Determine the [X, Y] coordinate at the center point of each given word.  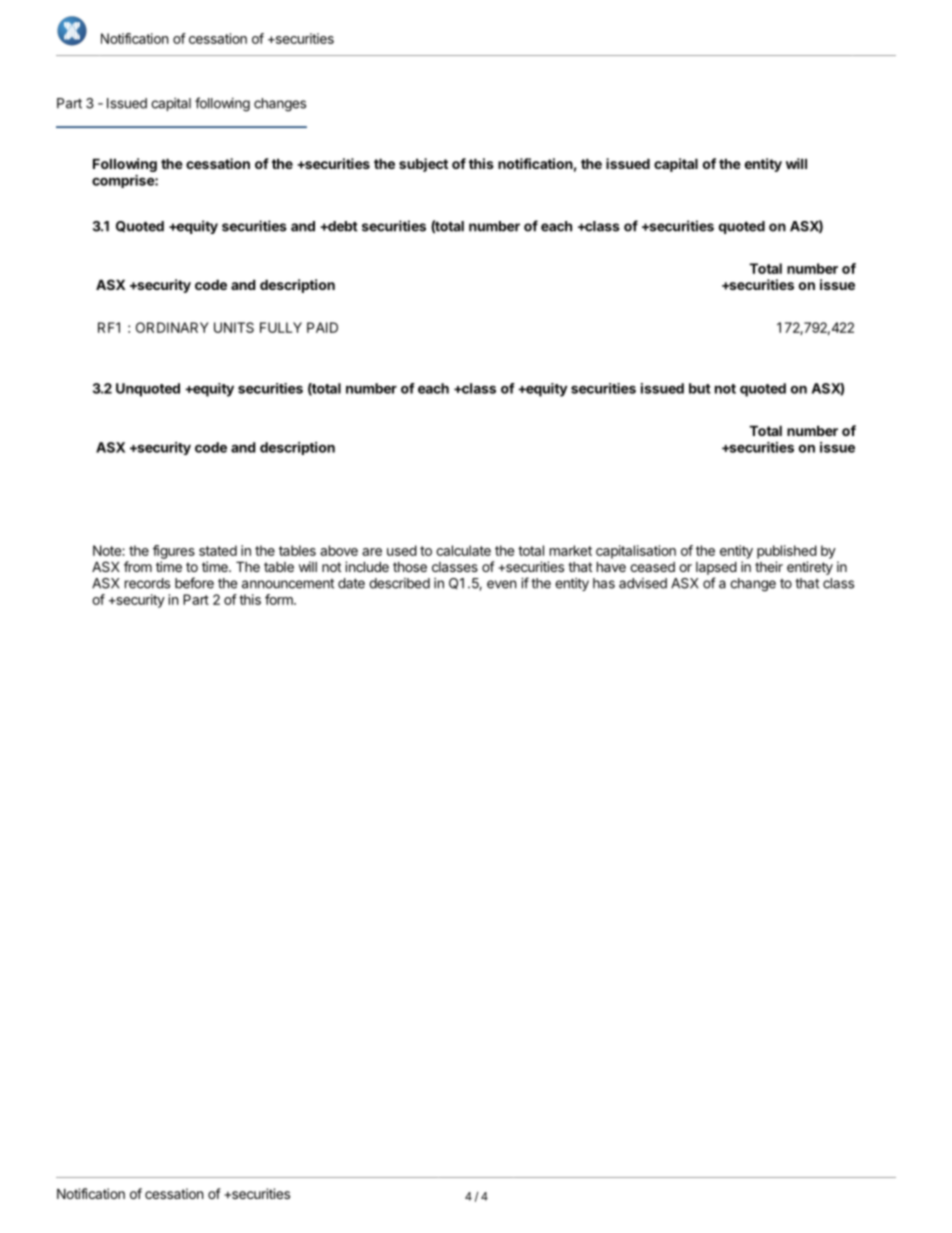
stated [218, 550]
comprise [124, 181]
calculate [463, 550]
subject [423, 165]
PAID [322, 327]
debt [342, 226]
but [700, 388]
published [787, 552]
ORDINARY [172, 327]
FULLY [281, 327]
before [194, 583]
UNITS [234, 327]
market [571, 550]
